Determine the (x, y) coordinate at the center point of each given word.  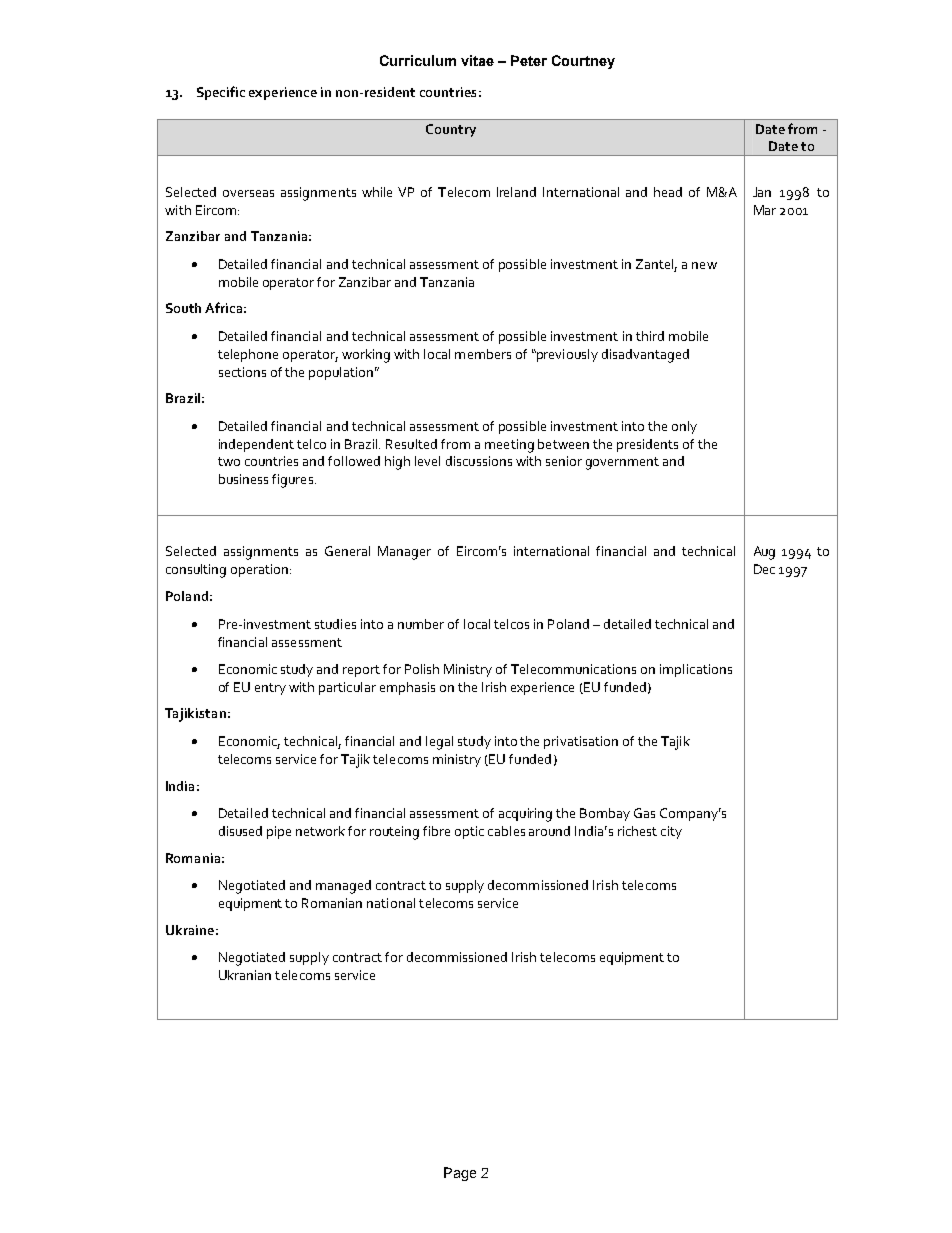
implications (696, 670)
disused (240, 831)
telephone (248, 355)
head (668, 192)
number (421, 624)
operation (261, 570)
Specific (221, 93)
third (650, 336)
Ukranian (245, 975)
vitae (477, 60)
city (671, 832)
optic (469, 832)
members (483, 354)
